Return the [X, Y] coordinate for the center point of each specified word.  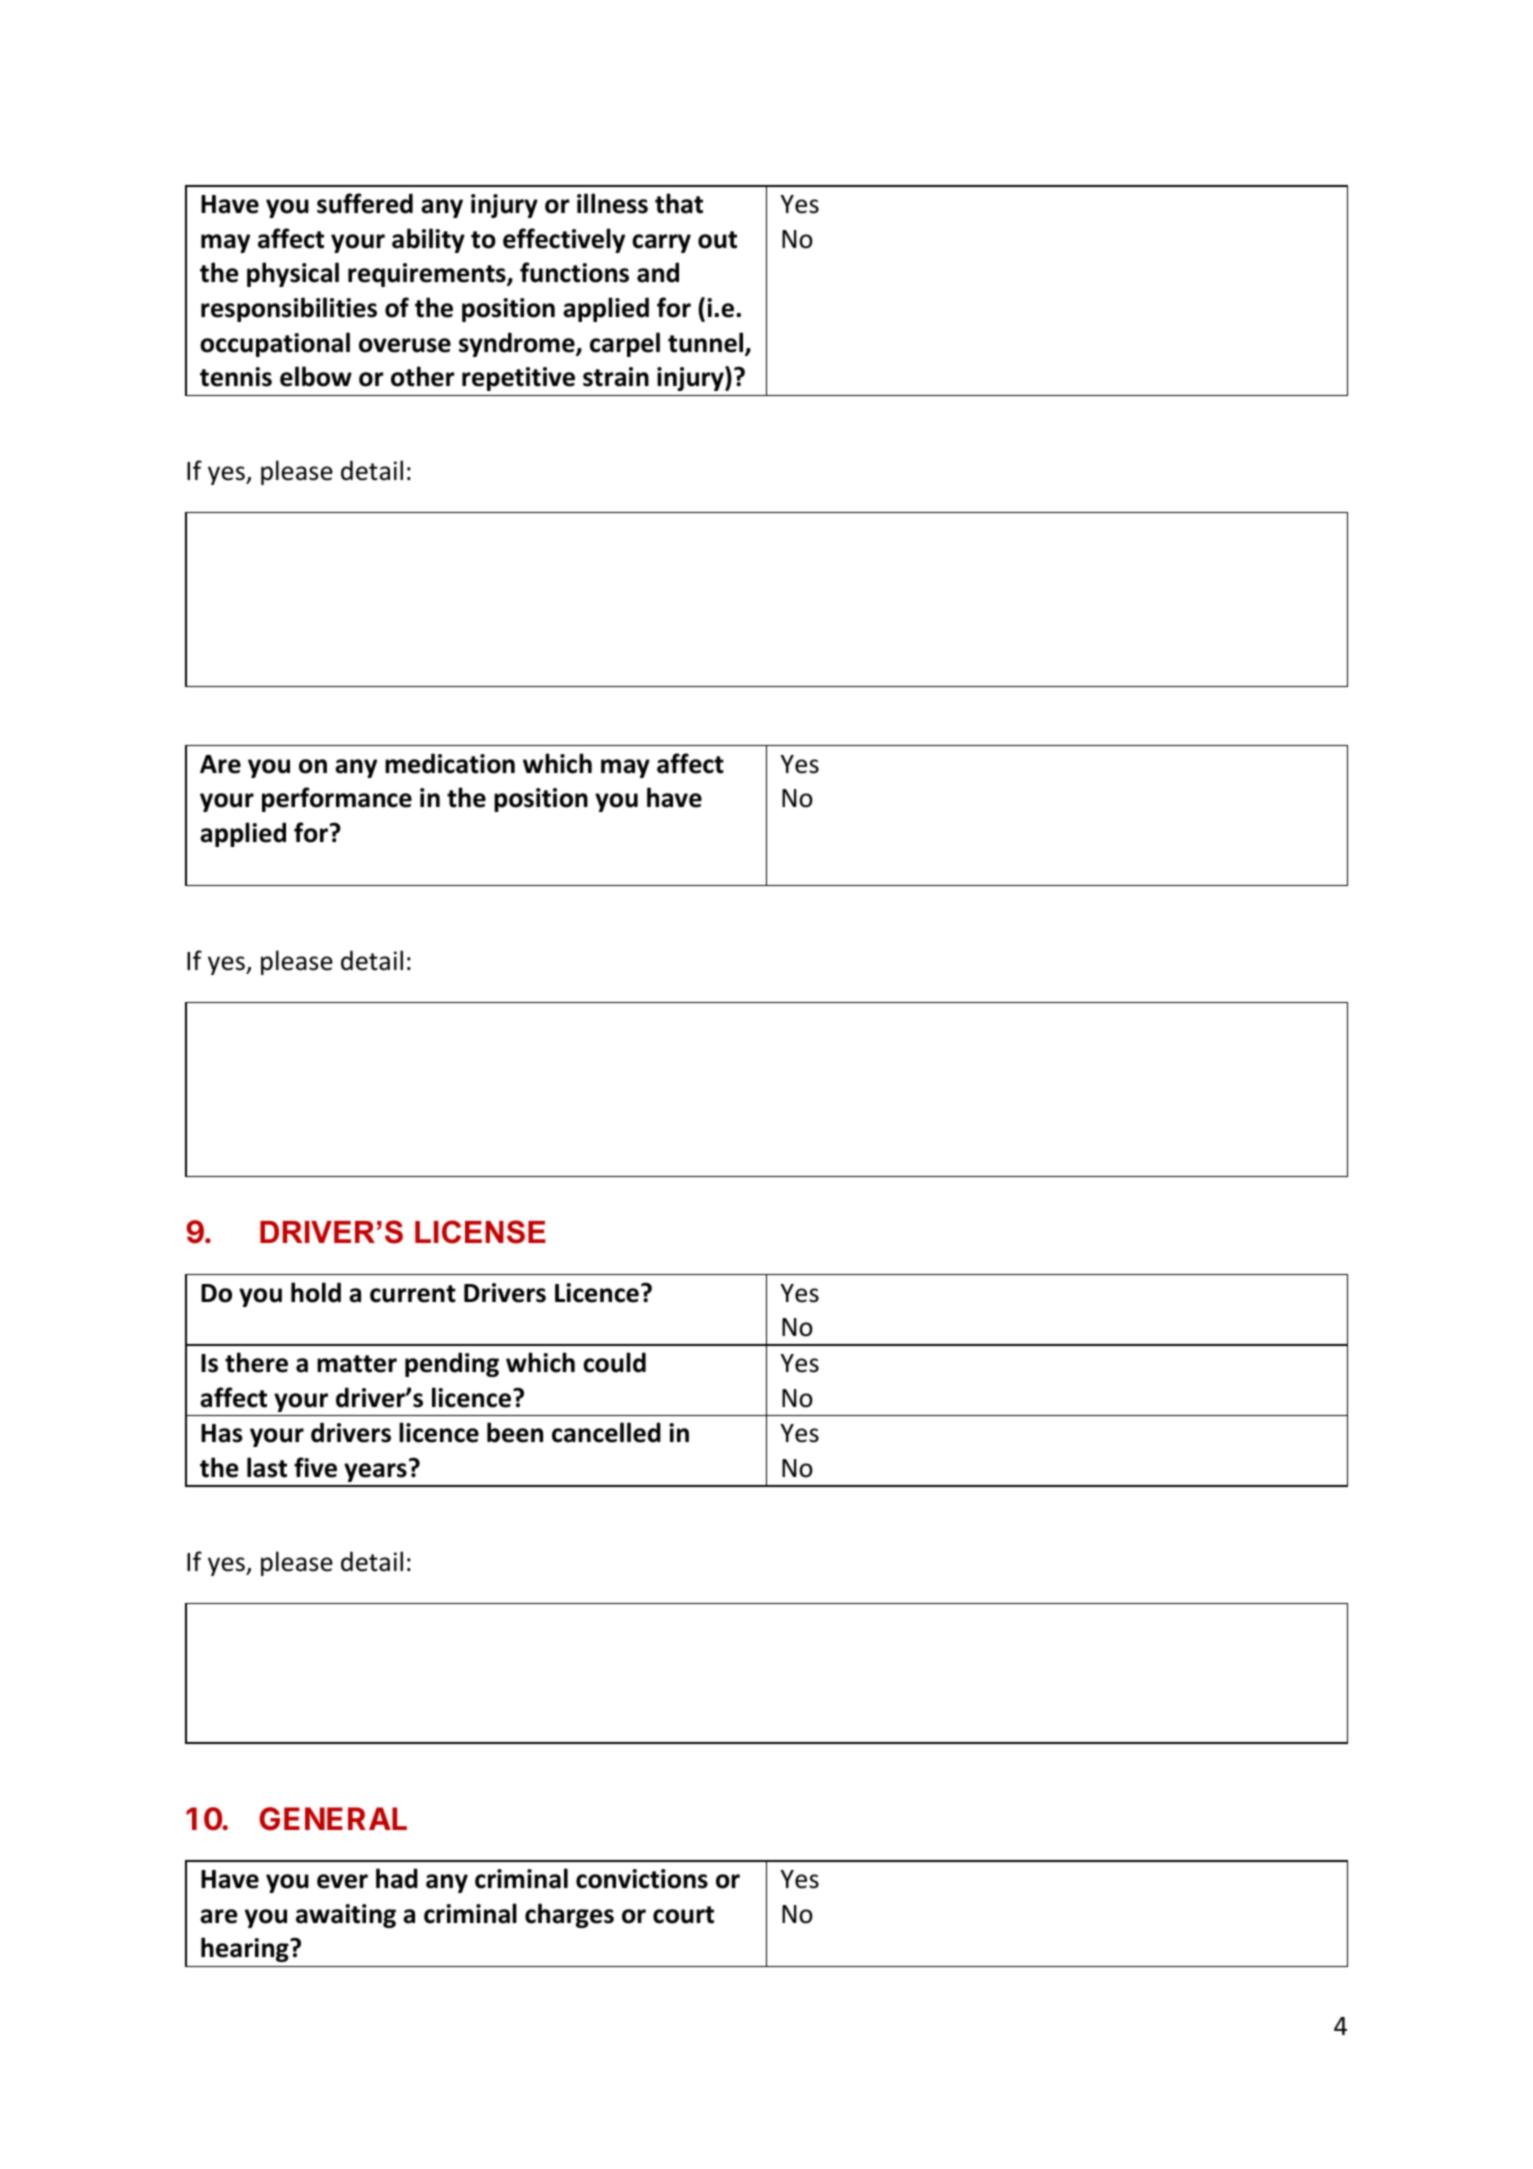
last [267, 1467]
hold [316, 1292]
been [515, 1432]
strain [616, 377]
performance [337, 799]
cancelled [606, 1432]
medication [450, 763]
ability [428, 240]
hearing [246, 1949]
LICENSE [480, 1232]
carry [661, 243]
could [614, 1362]
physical [293, 274]
